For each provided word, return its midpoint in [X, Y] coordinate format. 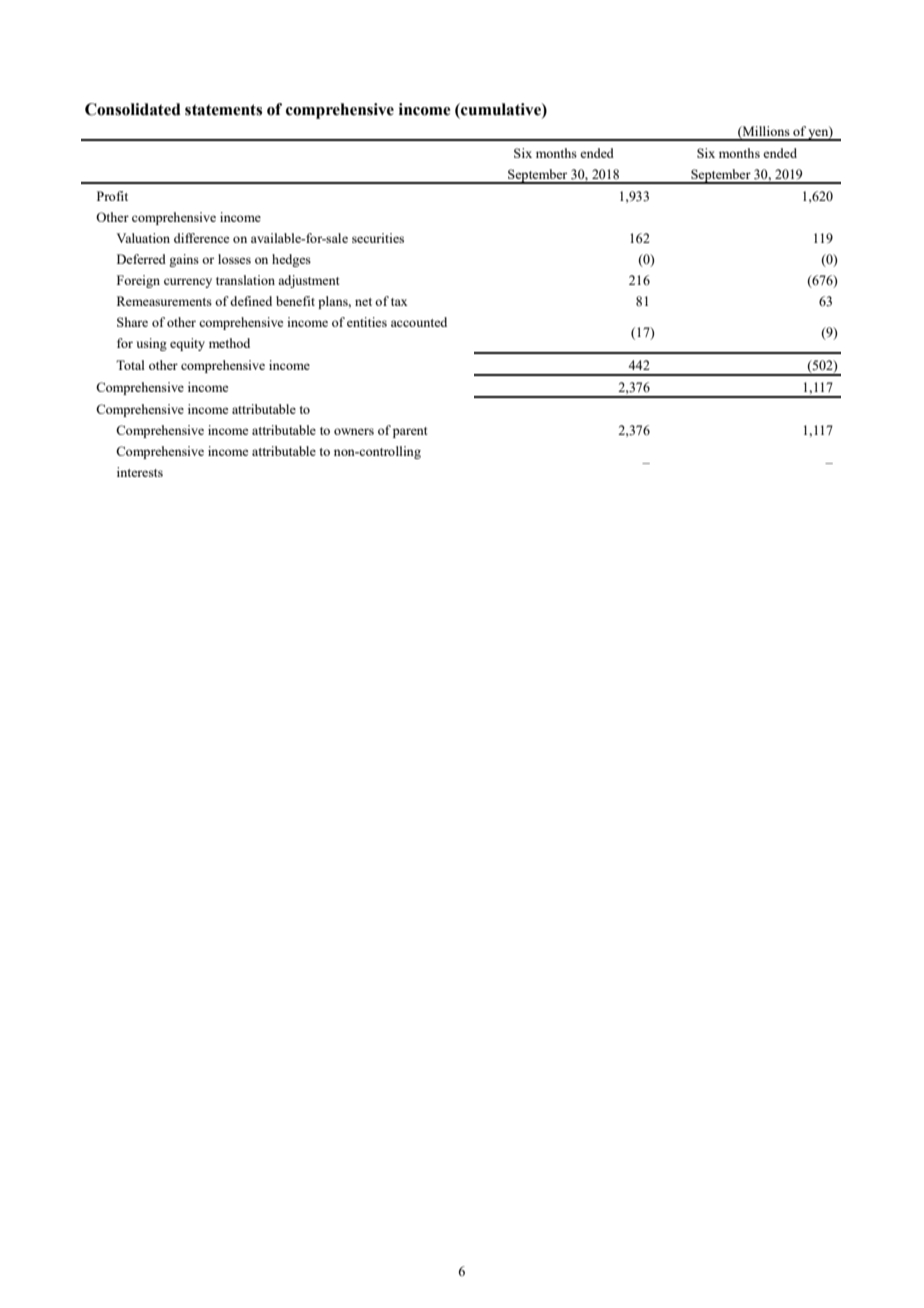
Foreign [138, 281]
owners [354, 431]
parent [410, 432]
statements [223, 110]
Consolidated [133, 109]
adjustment [308, 281]
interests [140, 472]
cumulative [501, 109]
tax [399, 302]
